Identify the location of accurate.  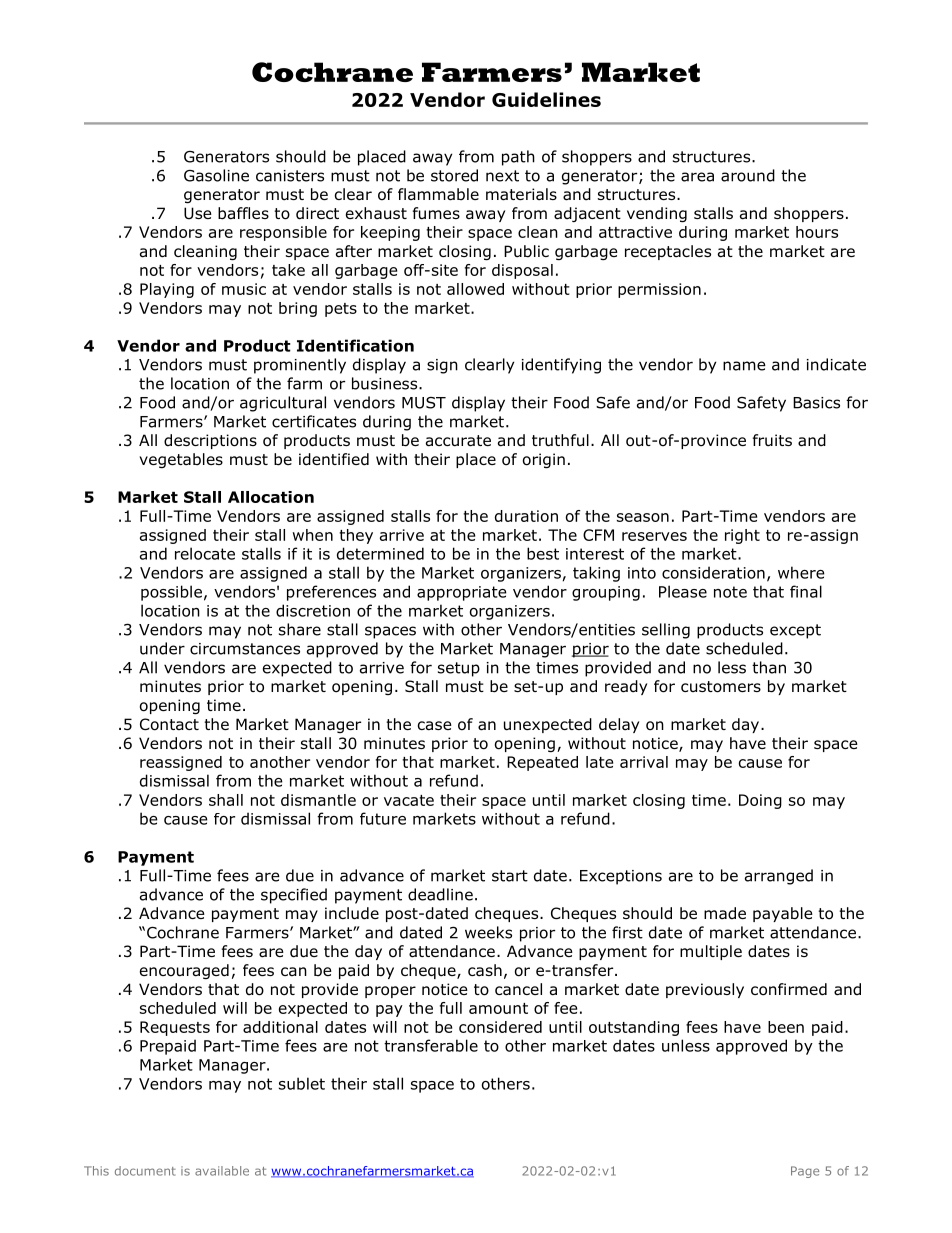
(458, 441).
